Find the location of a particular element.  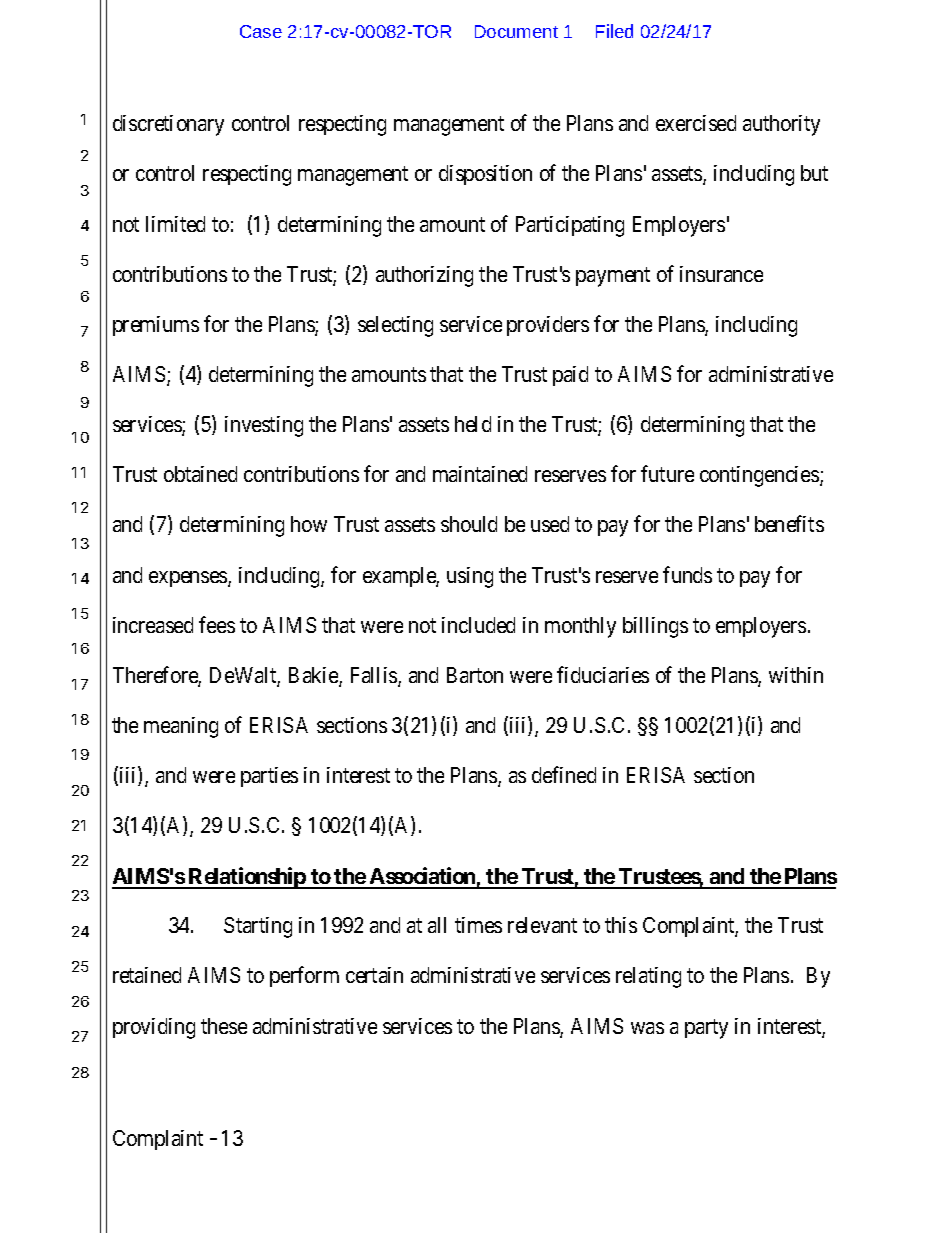

Case is located at coordinates (261, 31).
